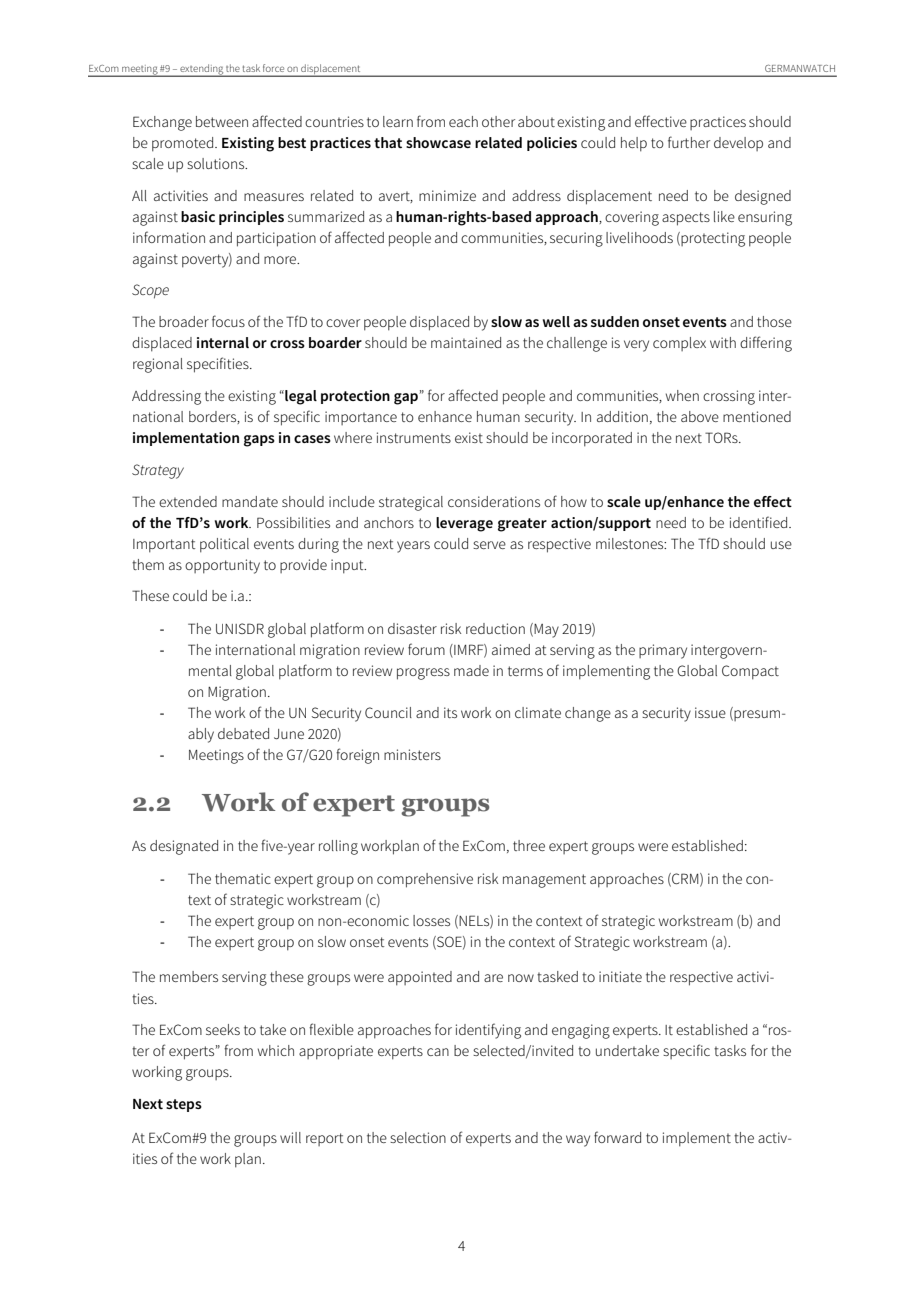  Describe the element at coordinates (463, 121) in the screenshot. I see `each` at that location.
